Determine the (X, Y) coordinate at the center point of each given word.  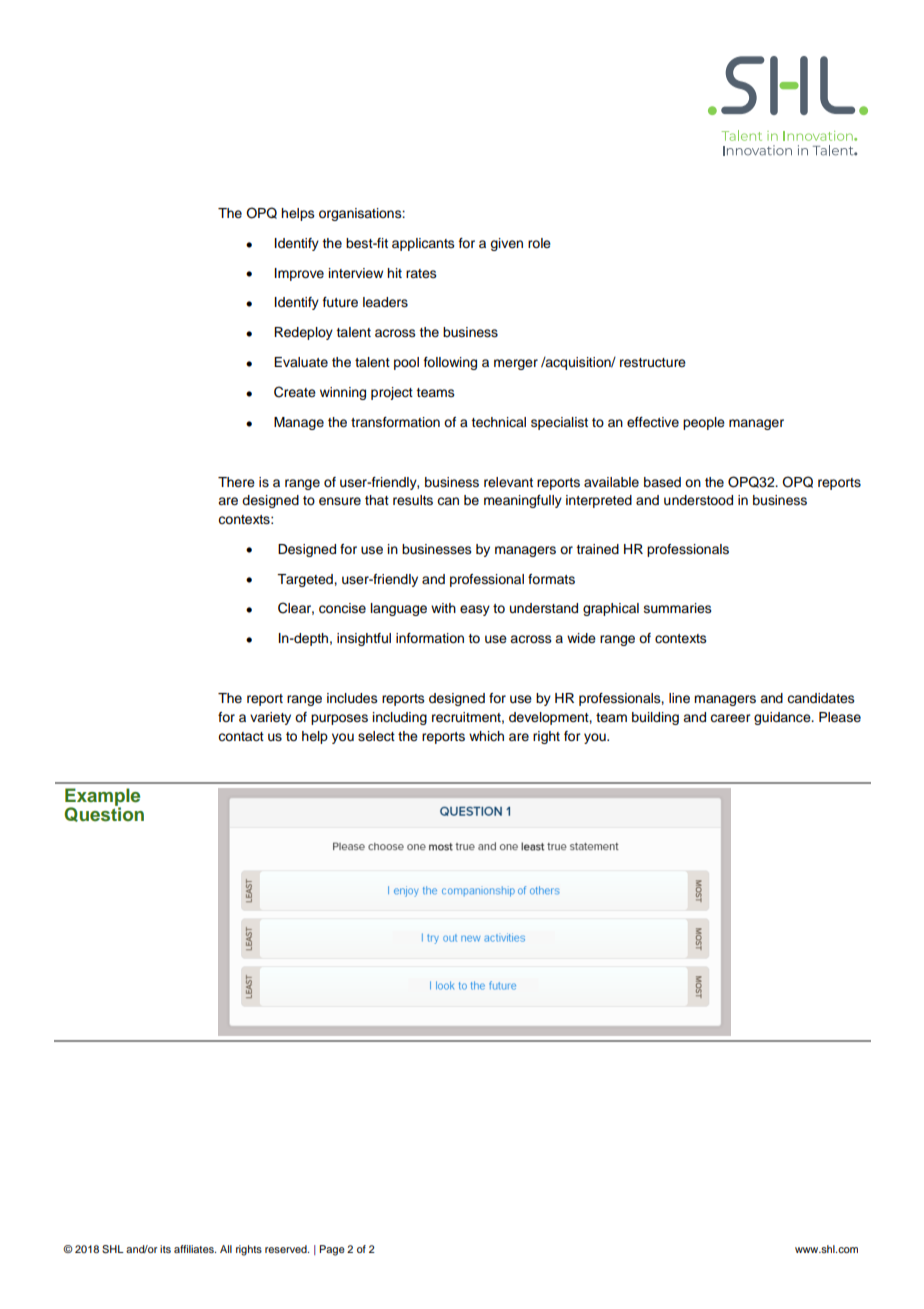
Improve (299, 274)
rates (421, 273)
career (730, 718)
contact (241, 737)
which (486, 736)
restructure (653, 363)
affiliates (195, 1249)
